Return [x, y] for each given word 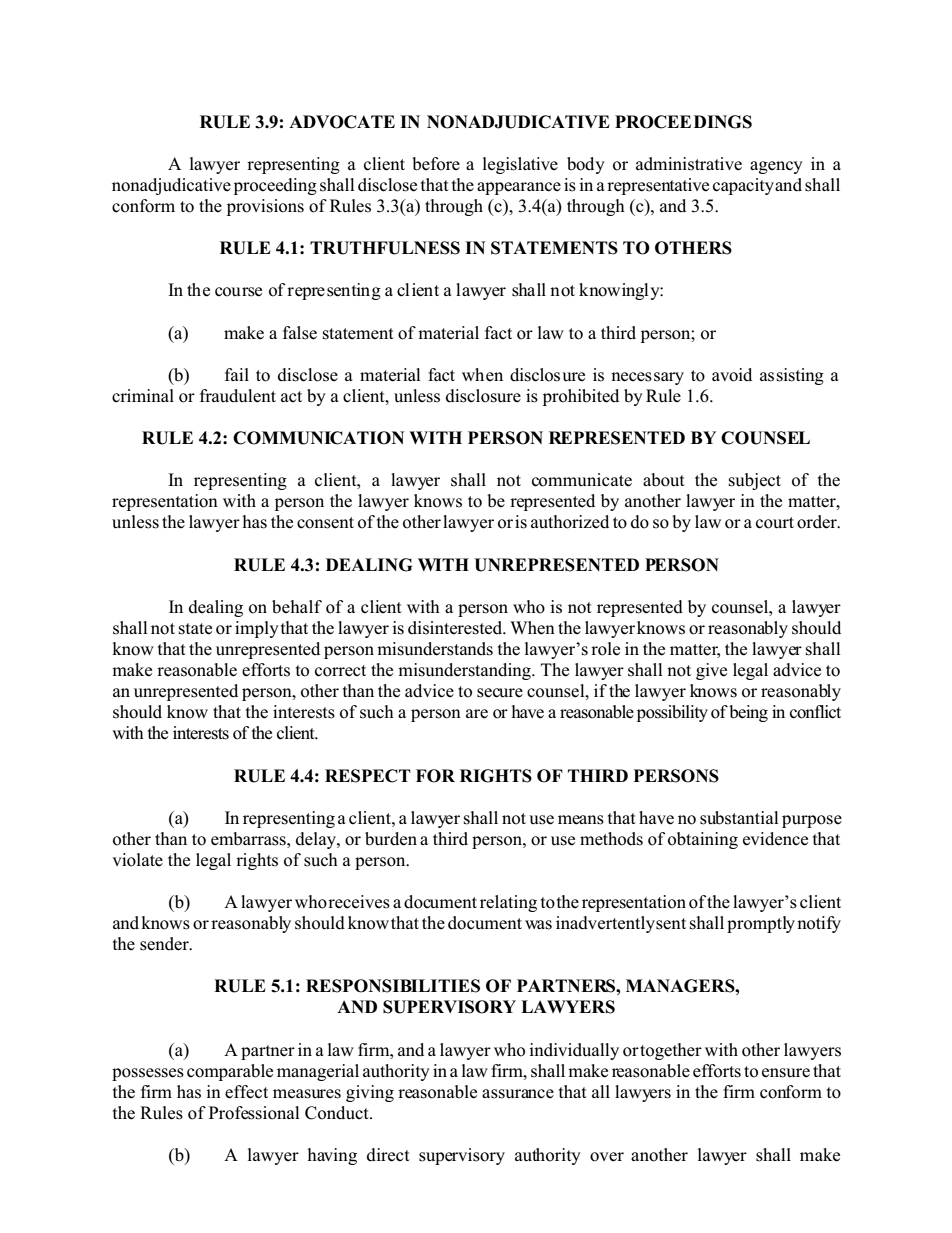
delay [317, 840]
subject [755, 481]
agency [776, 167]
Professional [254, 1113]
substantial [739, 818]
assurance [518, 1094]
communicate [582, 480]
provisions [265, 207]
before [436, 164]
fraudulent [238, 396]
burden [391, 839]
